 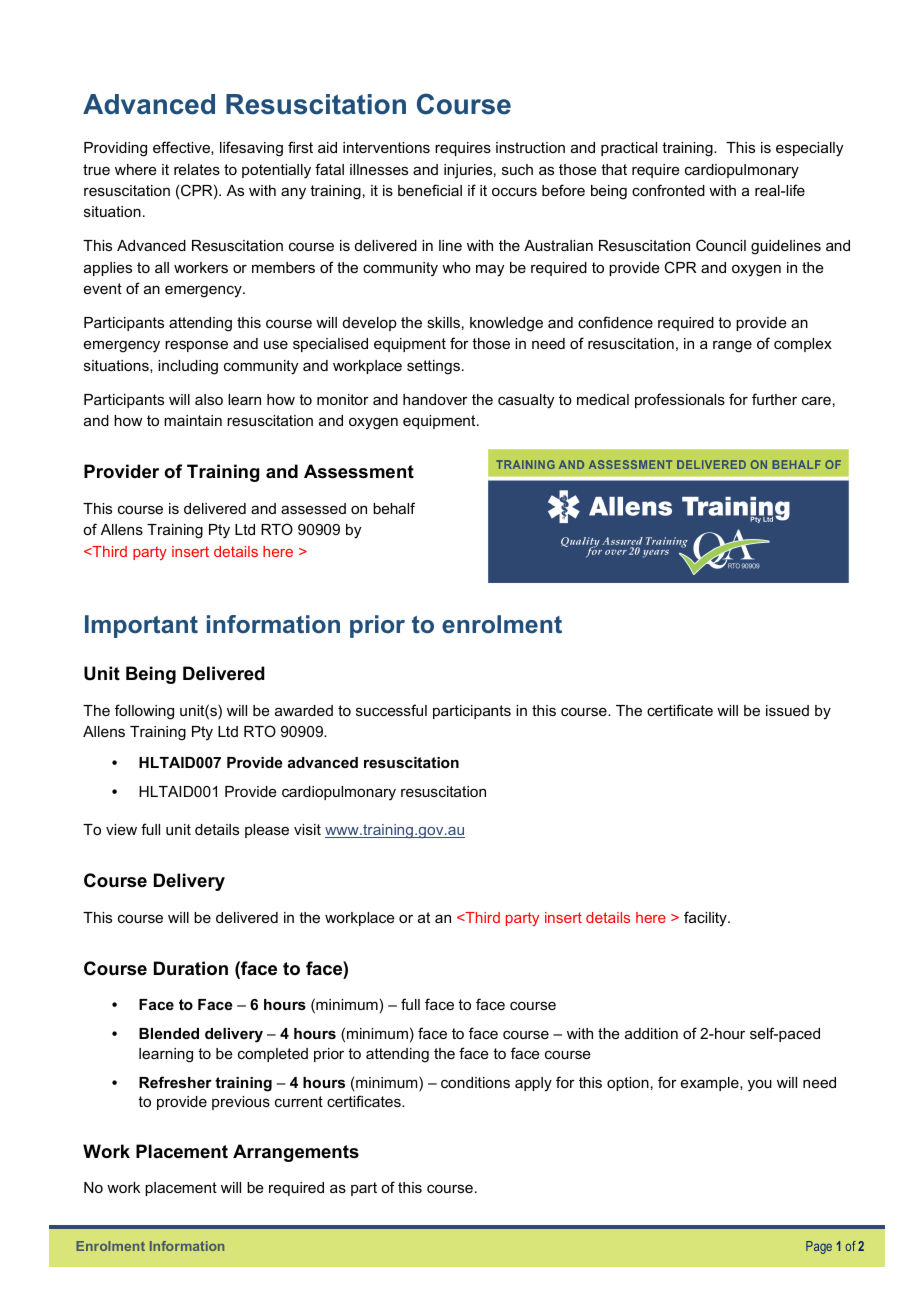 What do you see at coordinates (391, 710) in the screenshot?
I see `successful` at bounding box center [391, 710].
